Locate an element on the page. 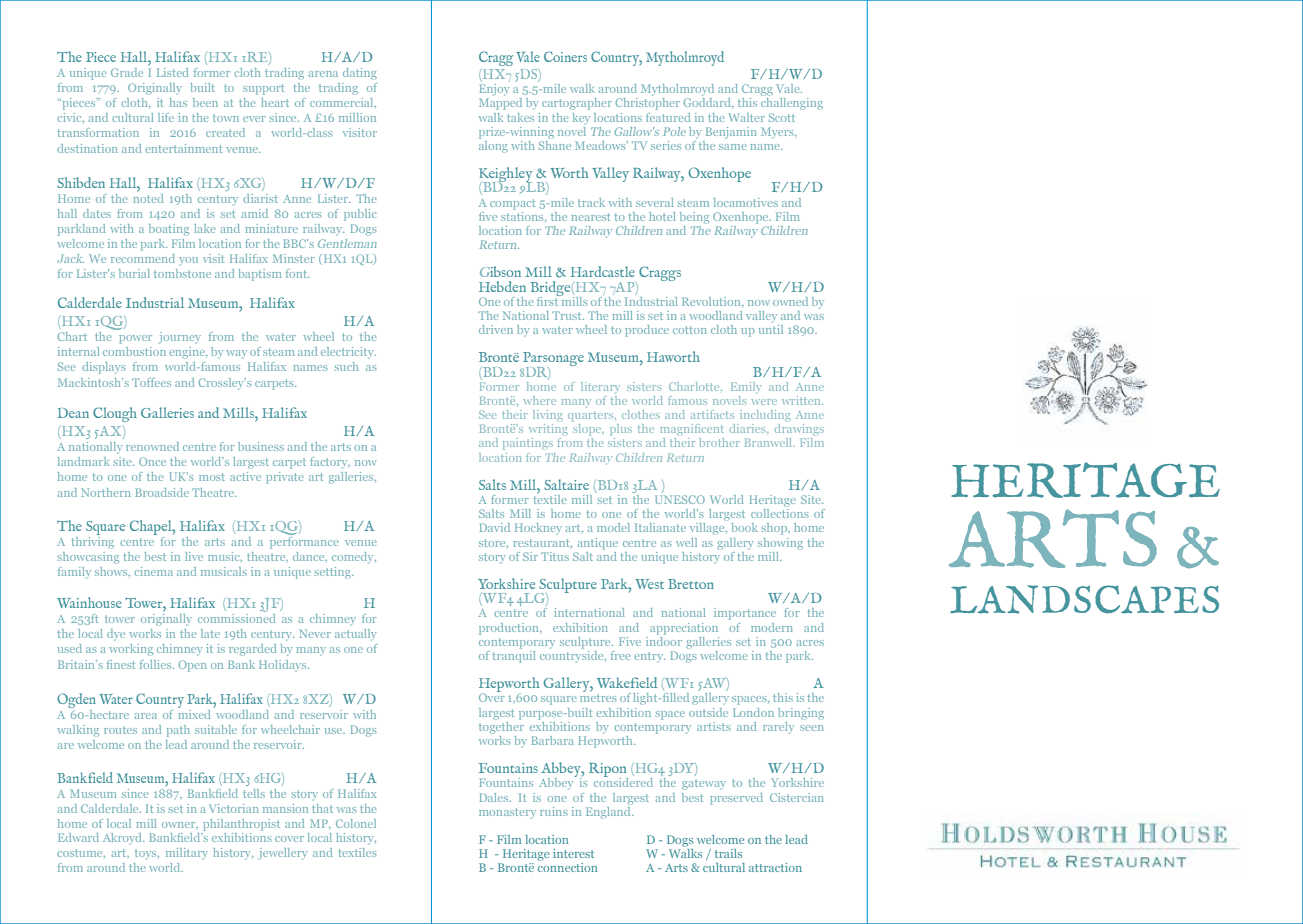  Scott is located at coordinates (782, 117).
